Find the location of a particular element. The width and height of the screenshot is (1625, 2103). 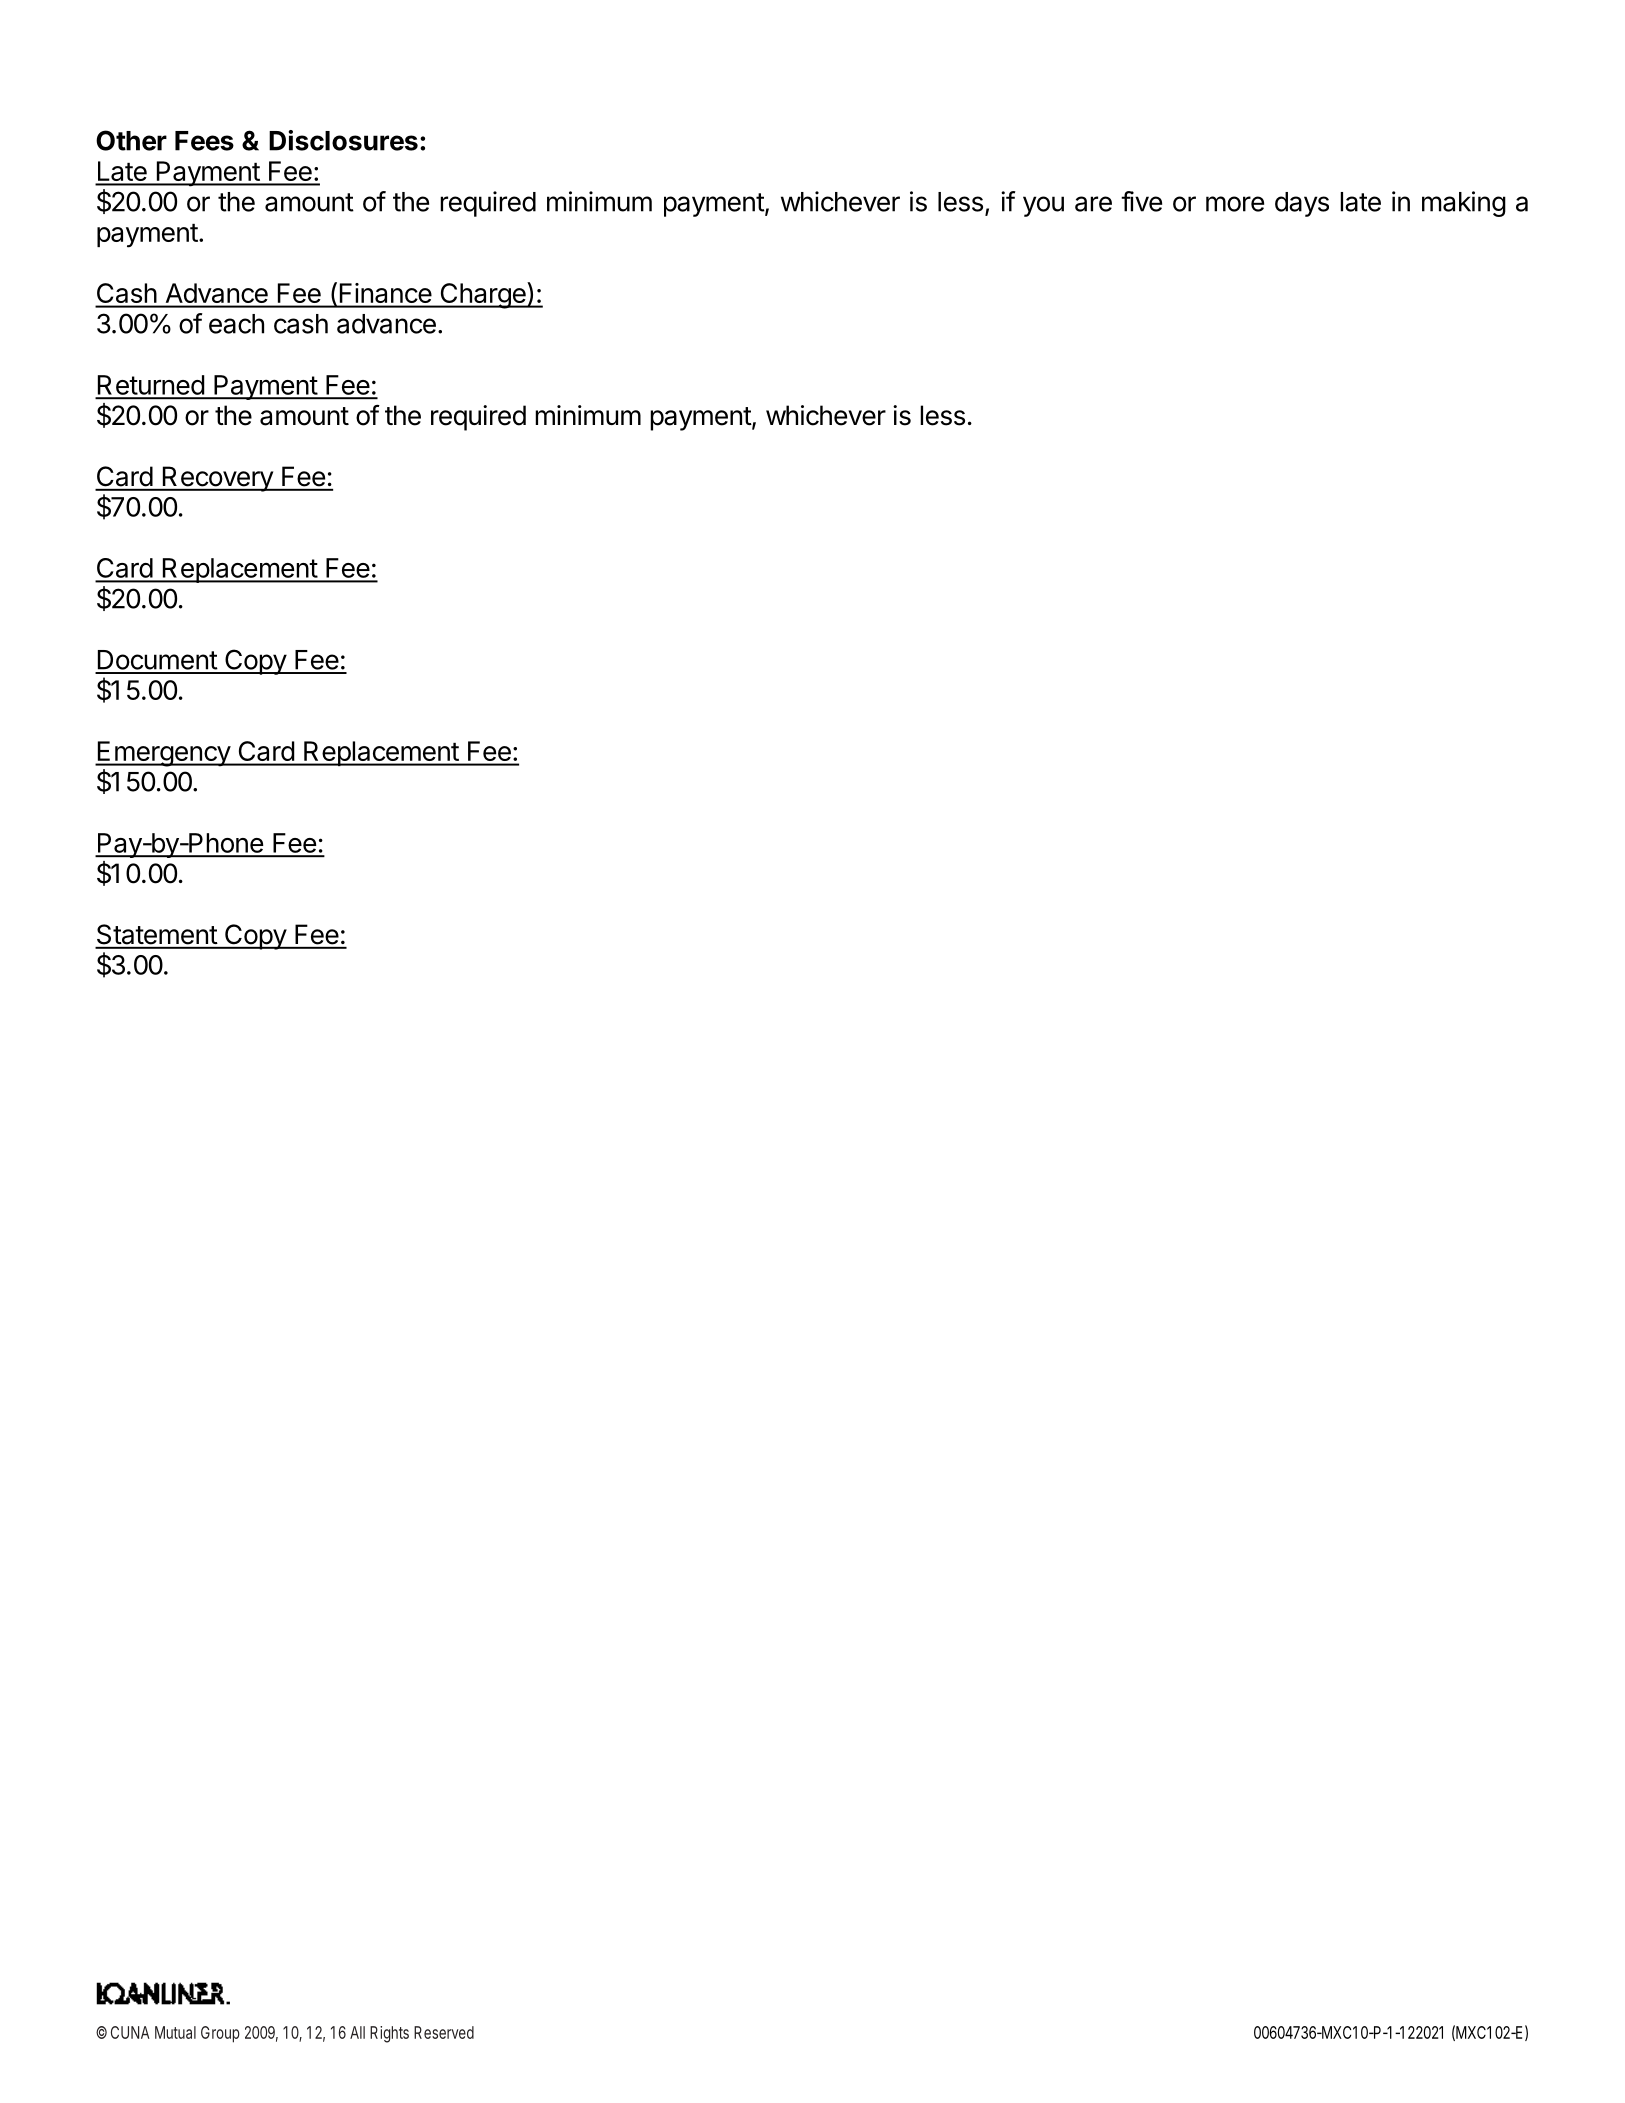

Mutual is located at coordinates (175, 2032).
